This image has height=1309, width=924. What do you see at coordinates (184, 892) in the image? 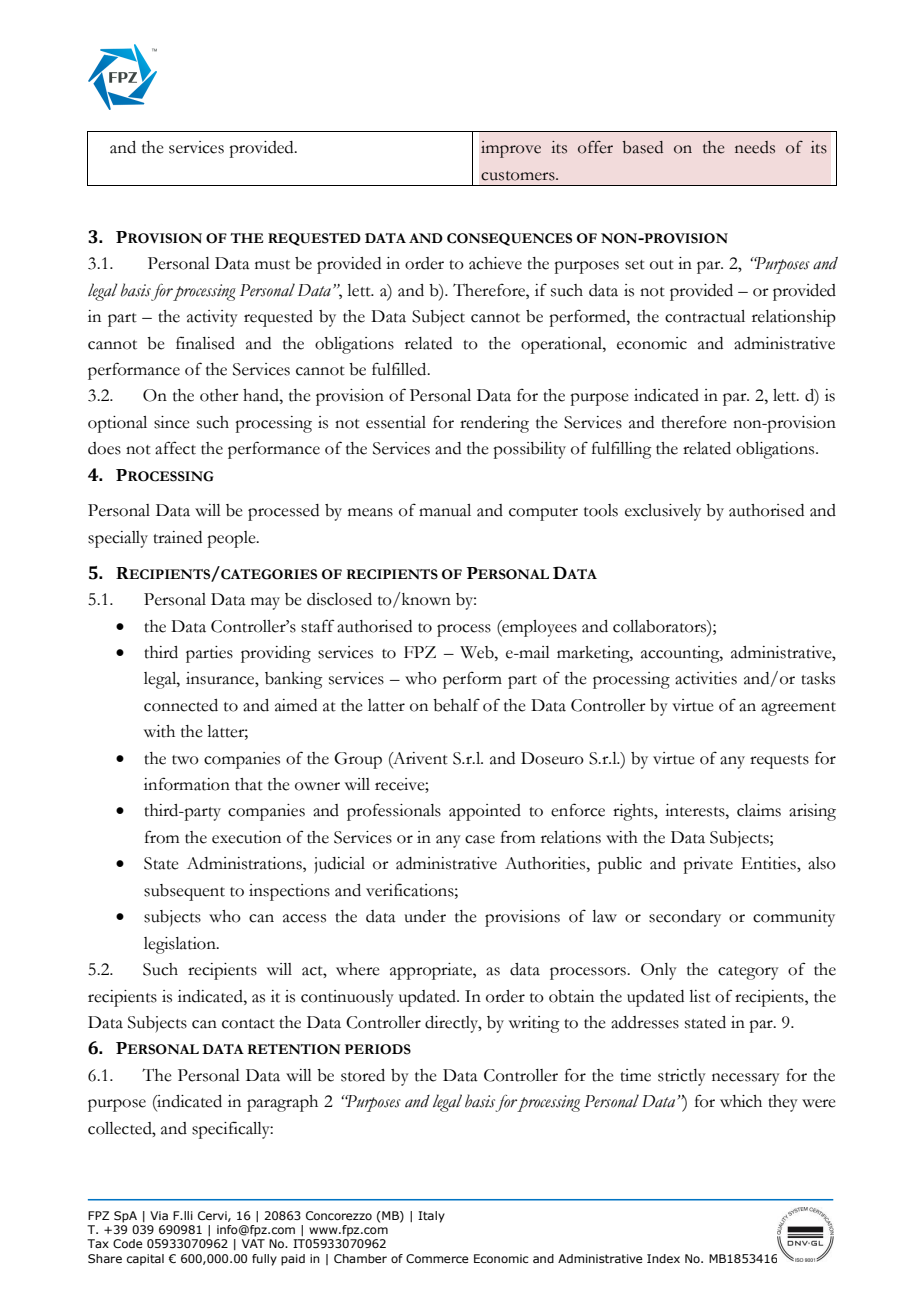
I see `subsequent` at bounding box center [184, 892].
